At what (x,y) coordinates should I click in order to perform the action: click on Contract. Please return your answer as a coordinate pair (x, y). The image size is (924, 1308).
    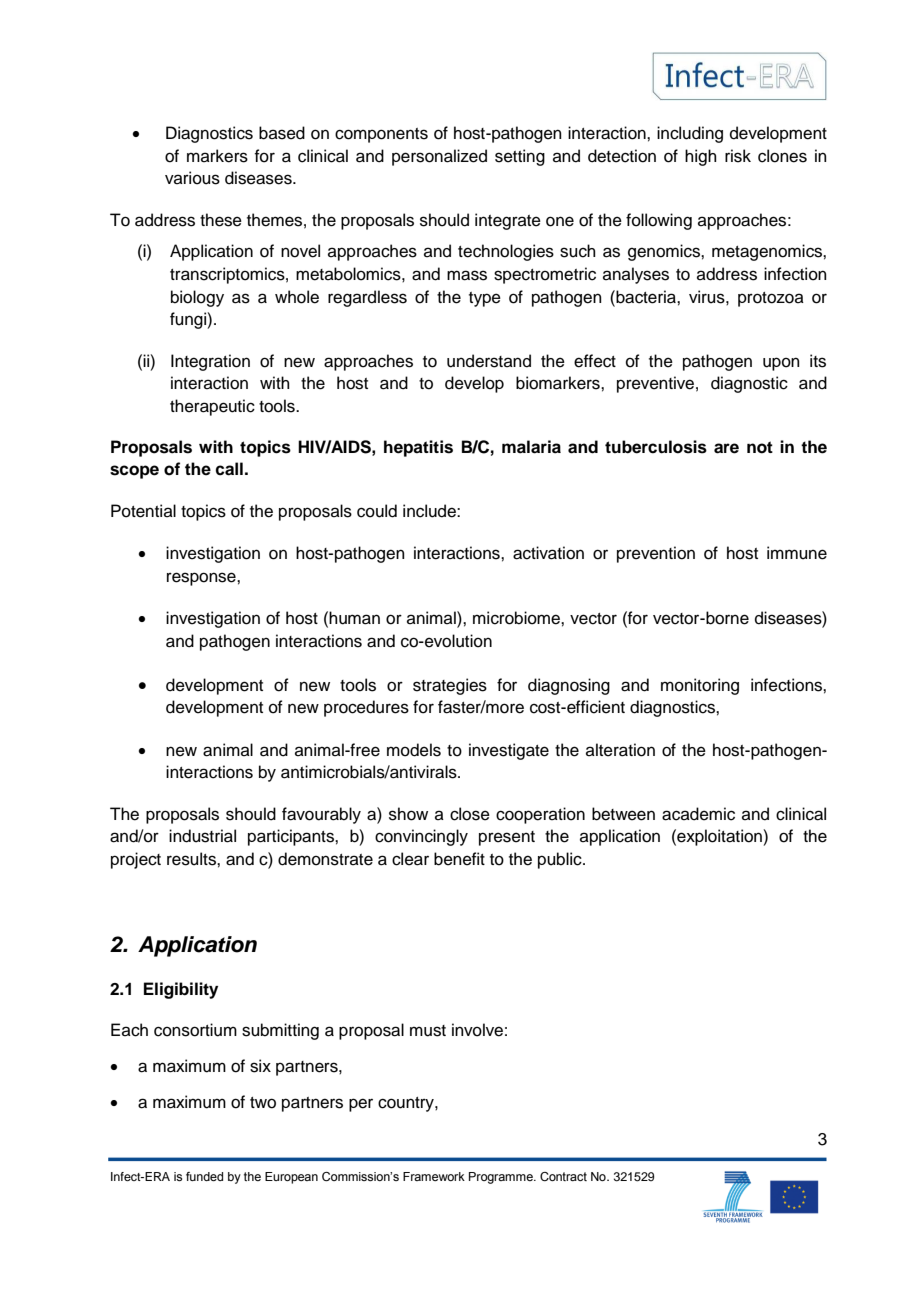
    Looking at the image, I should click on (563, 1176).
